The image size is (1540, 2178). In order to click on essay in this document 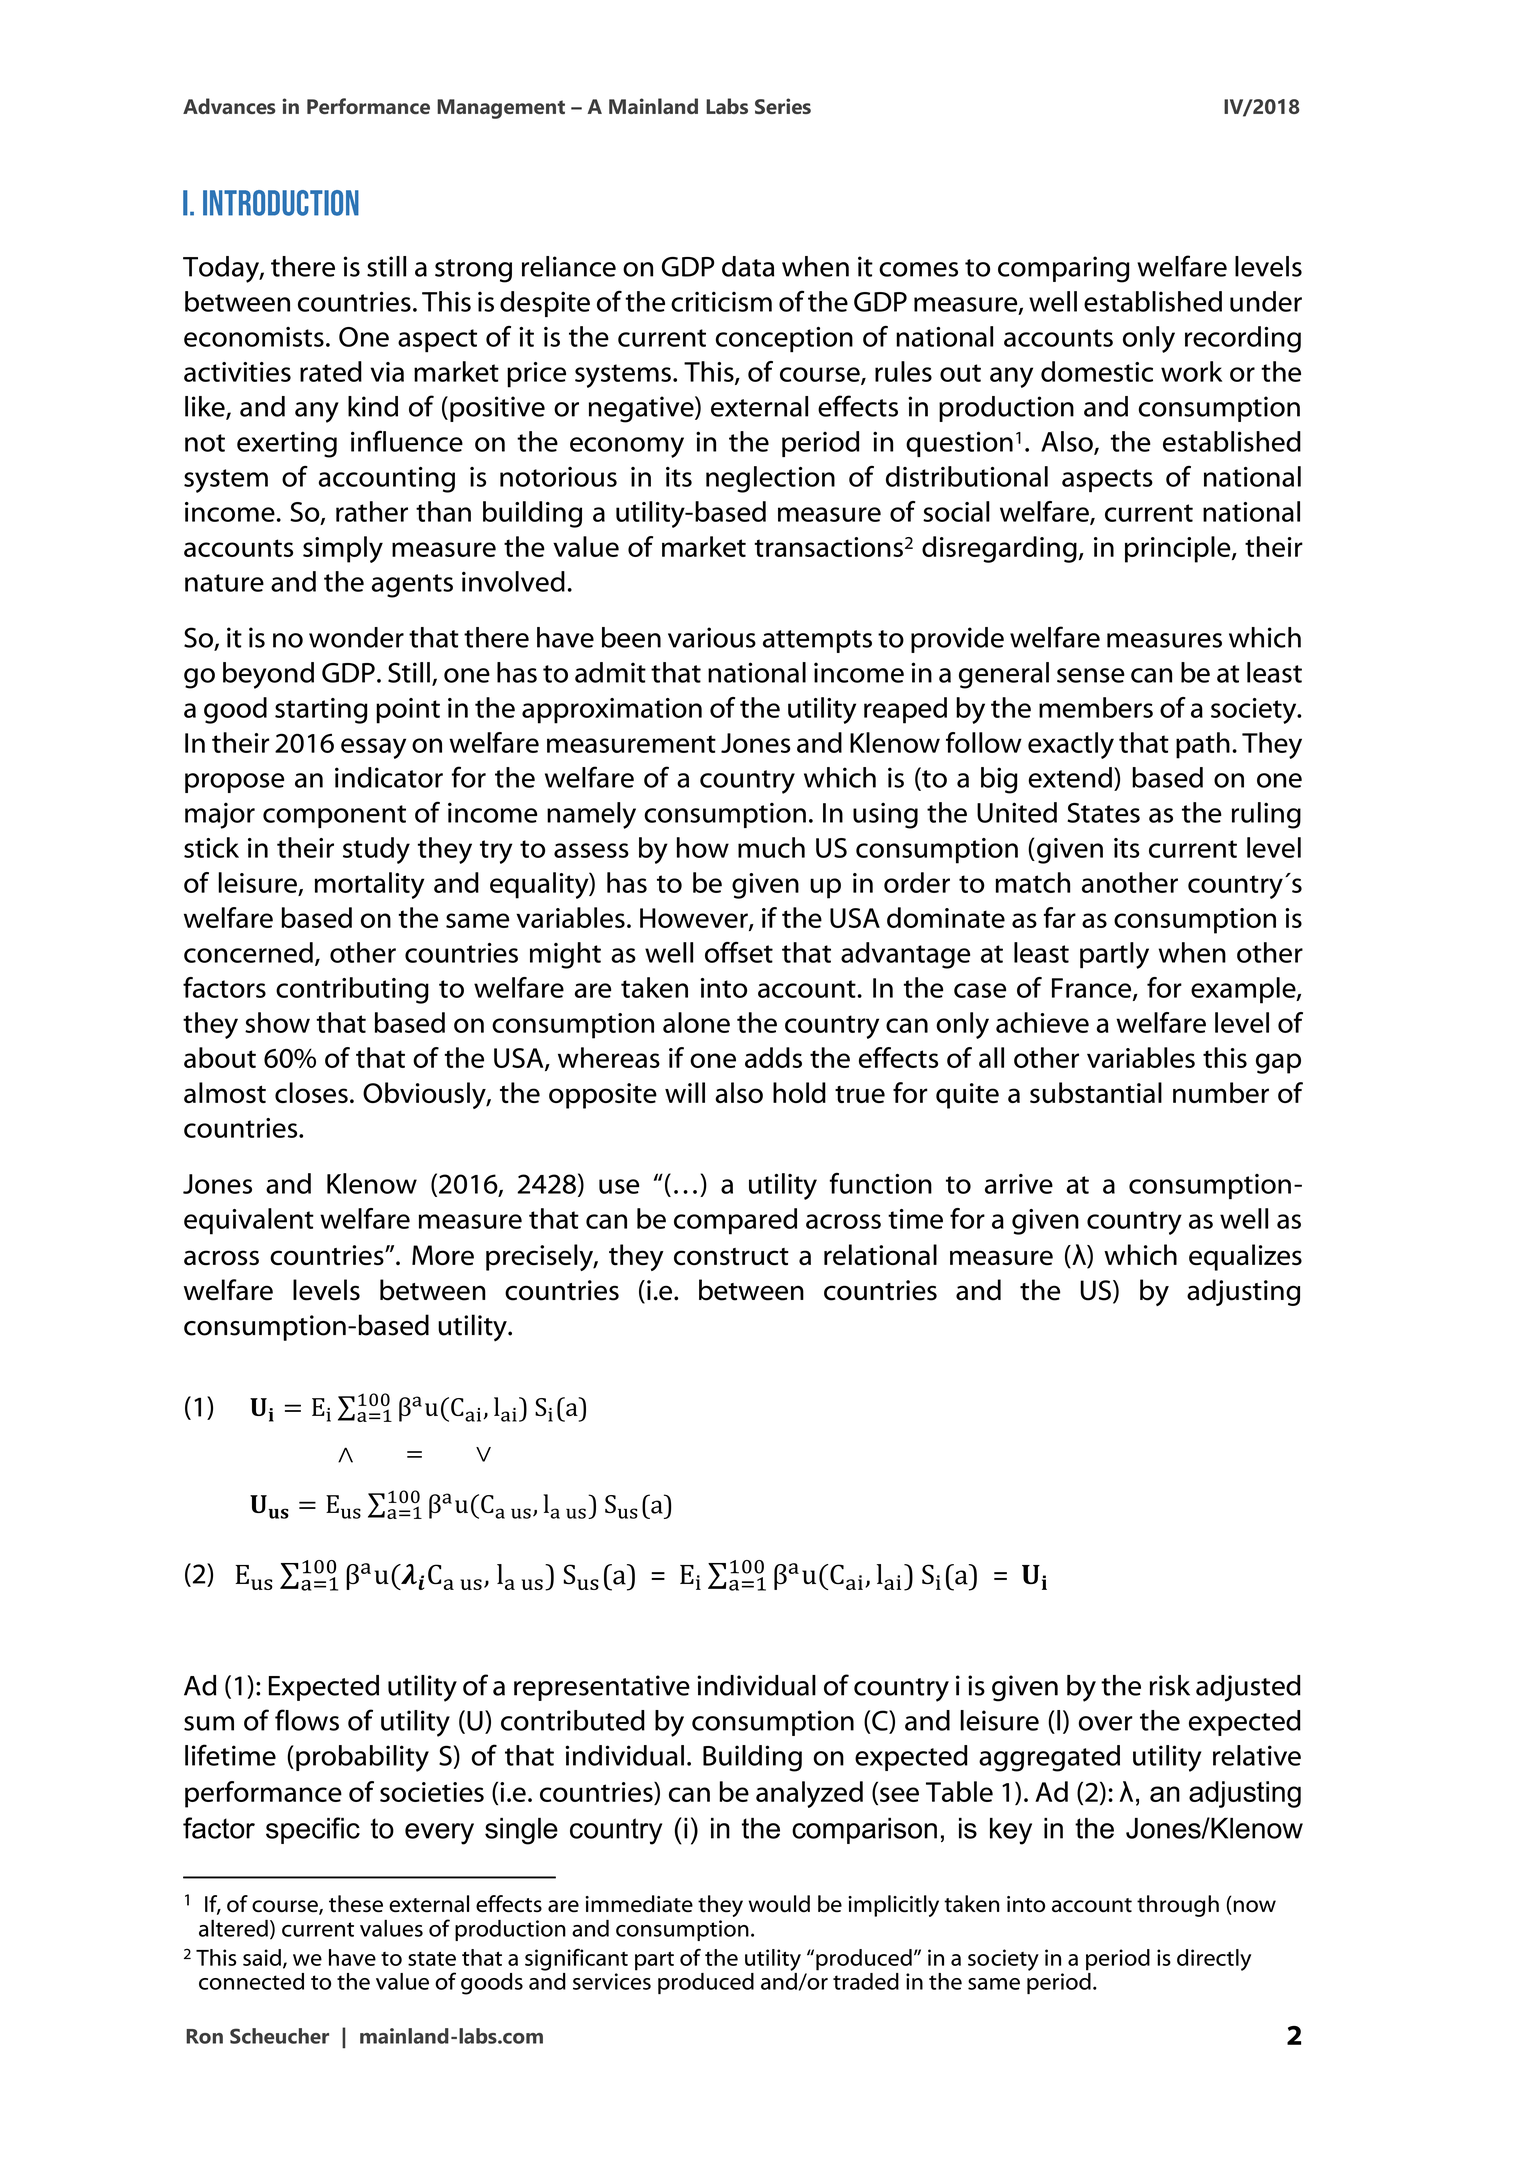, I will do `click(373, 748)`.
